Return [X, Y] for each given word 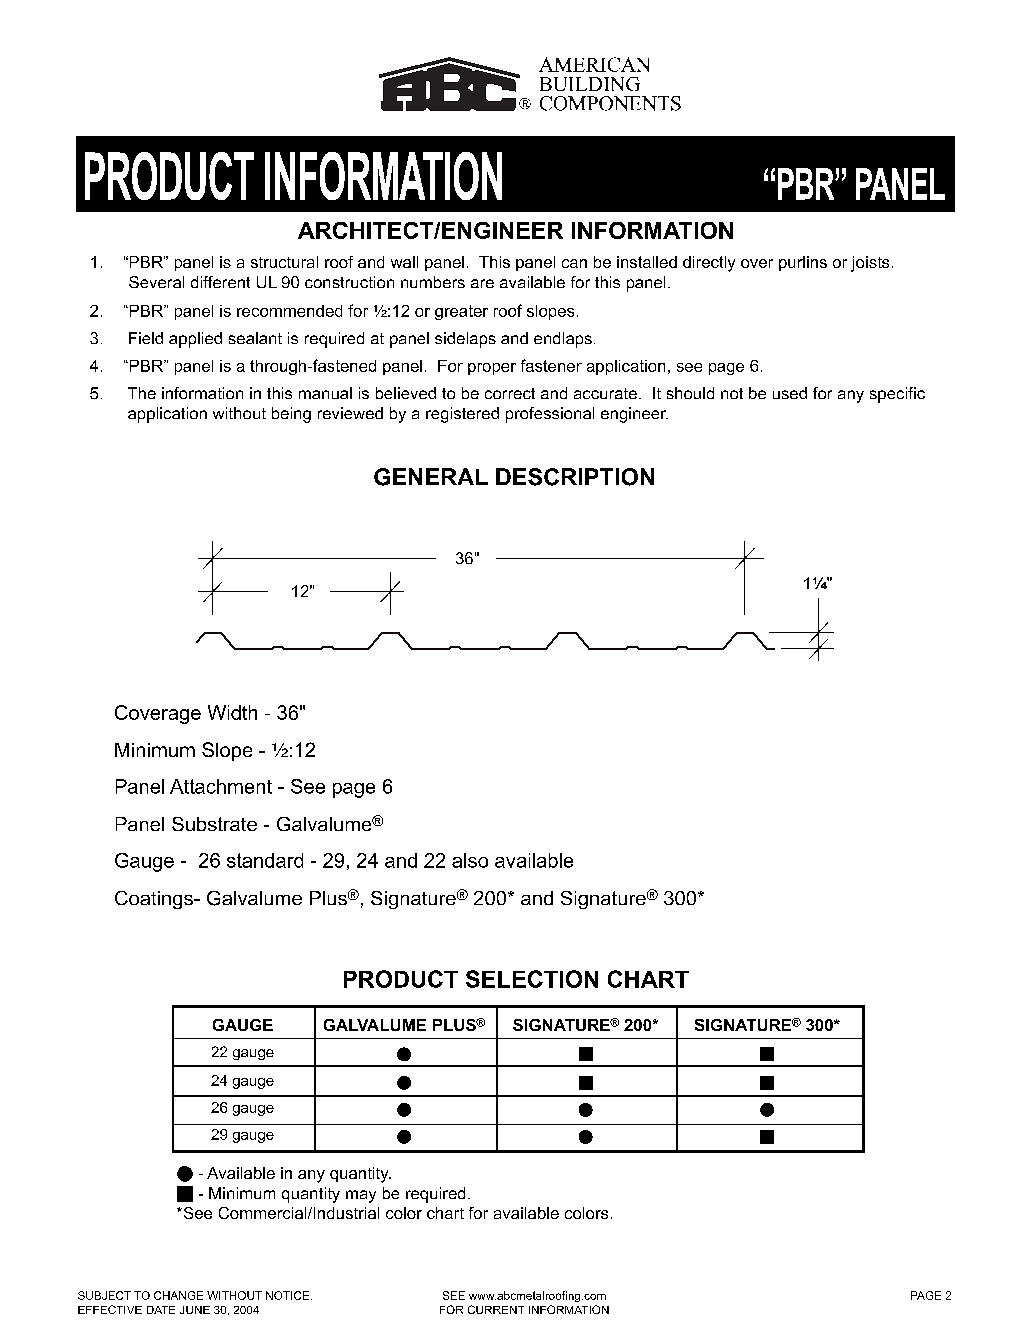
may [361, 1196]
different [220, 282]
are [482, 283]
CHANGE [178, 1295]
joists [870, 264]
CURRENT [496, 1309]
